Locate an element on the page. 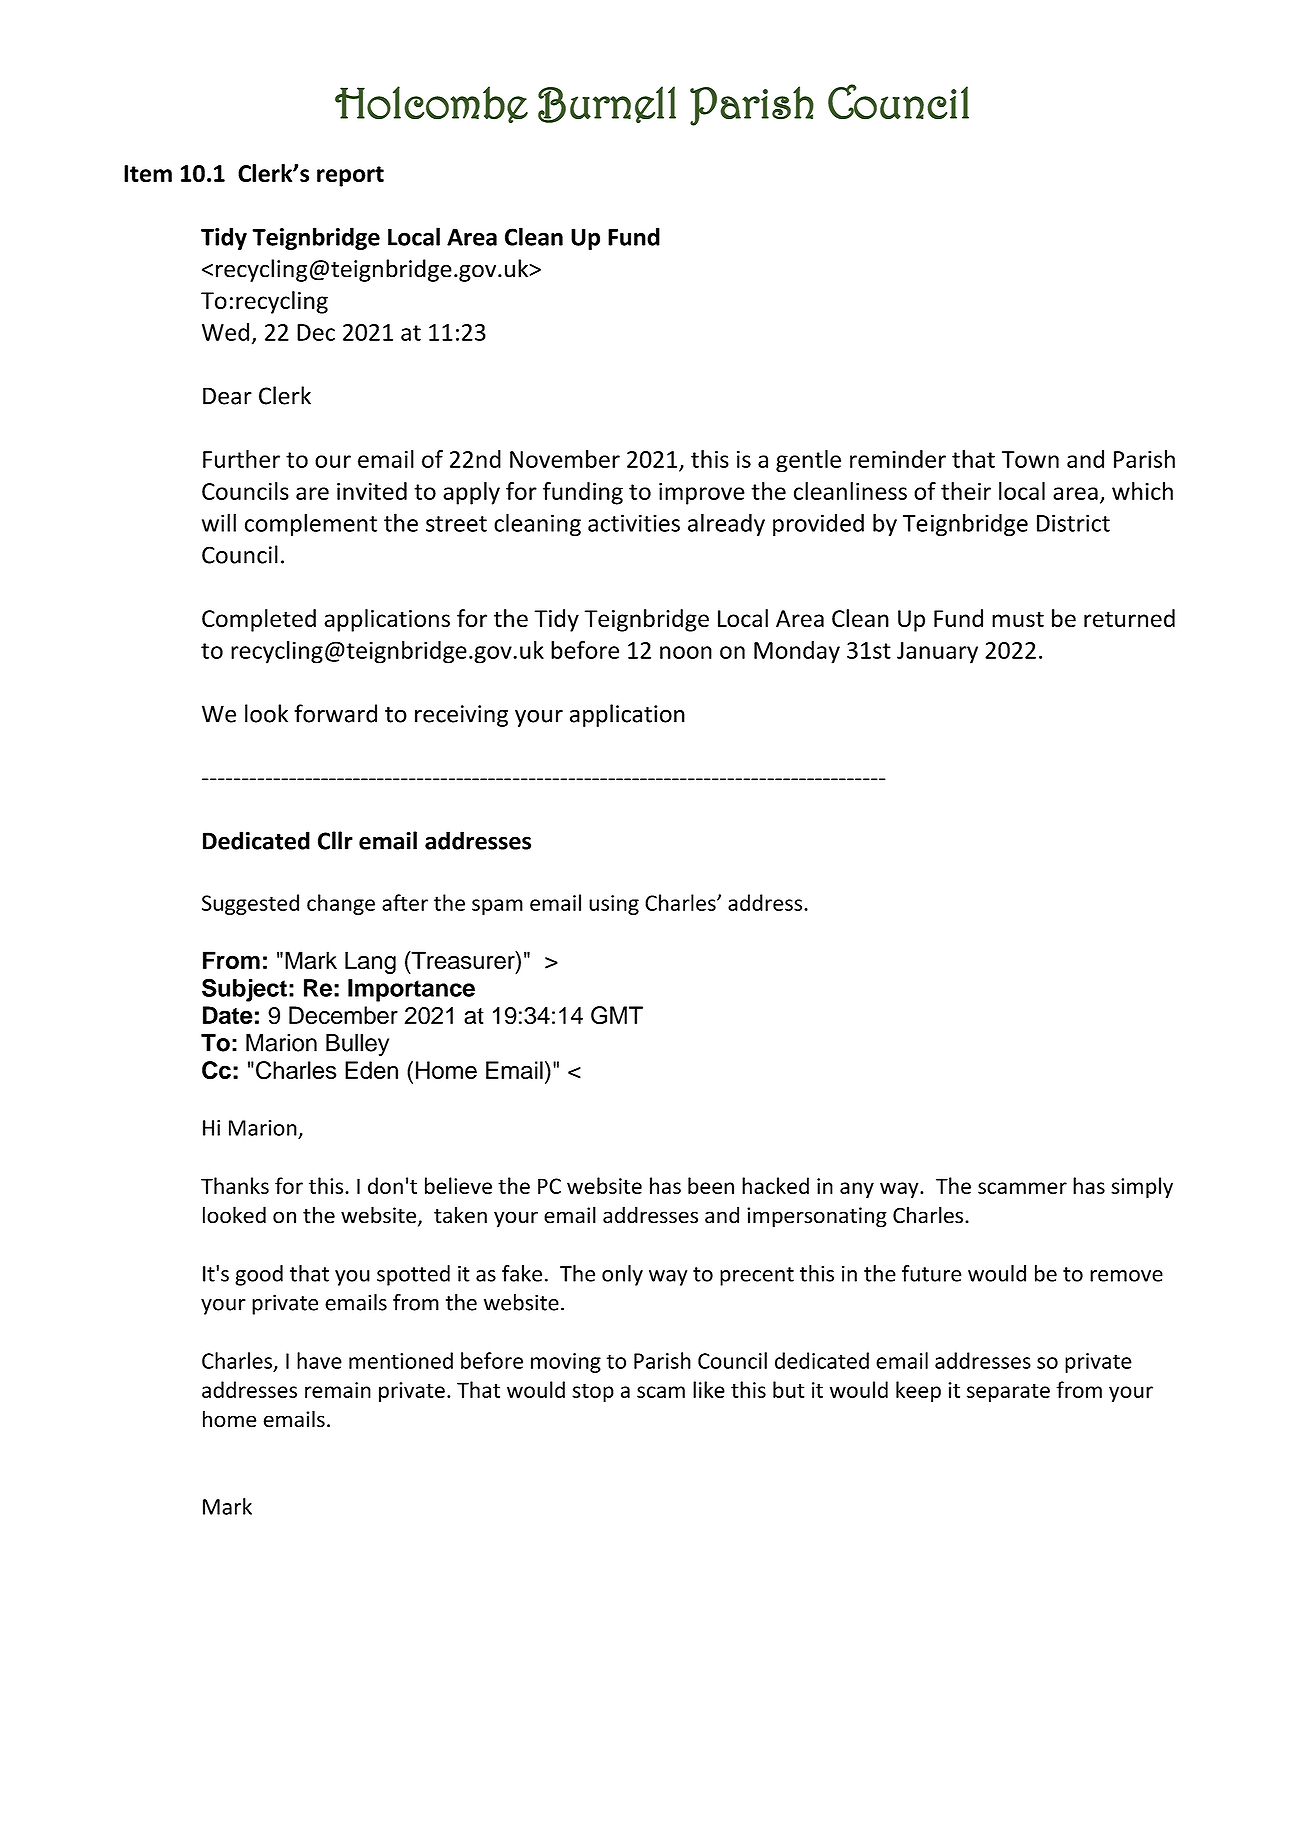 This document has height=1827, width=1292. November is located at coordinates (565, 459).
